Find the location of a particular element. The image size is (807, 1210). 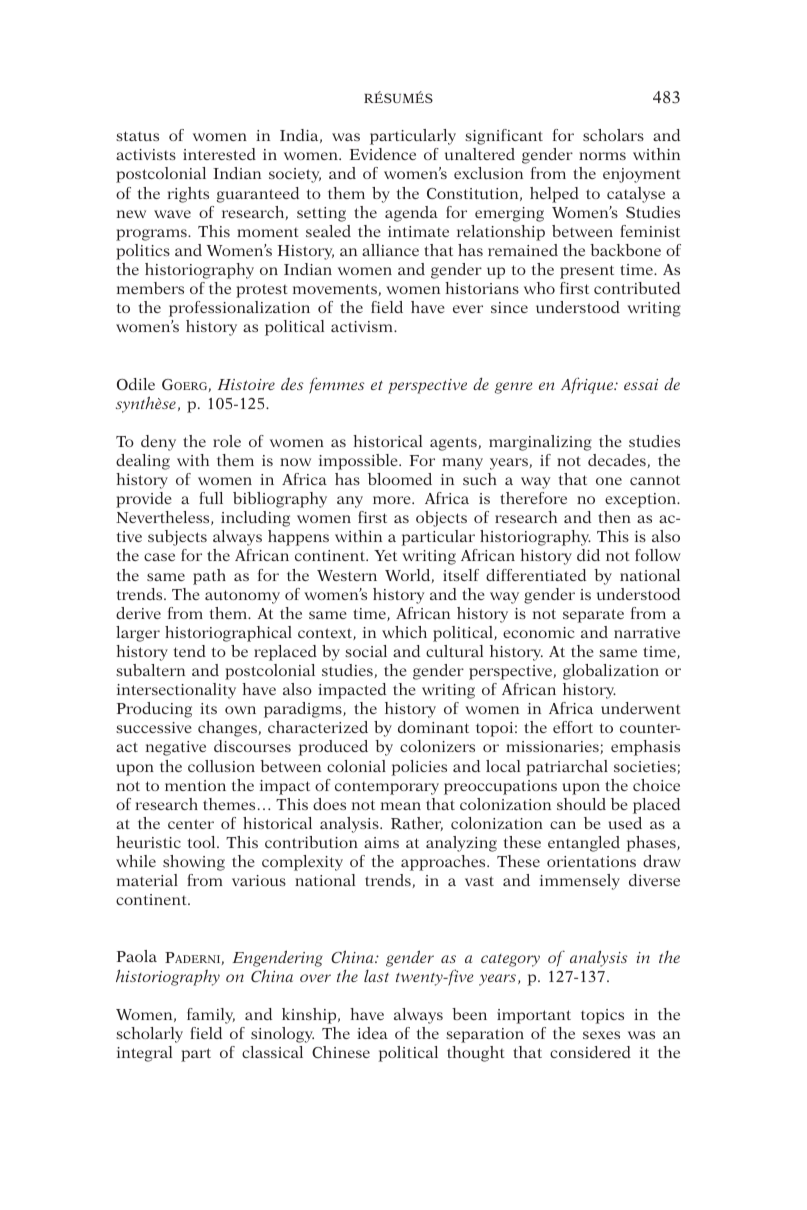

changes is located at coordinates (227, 729).
